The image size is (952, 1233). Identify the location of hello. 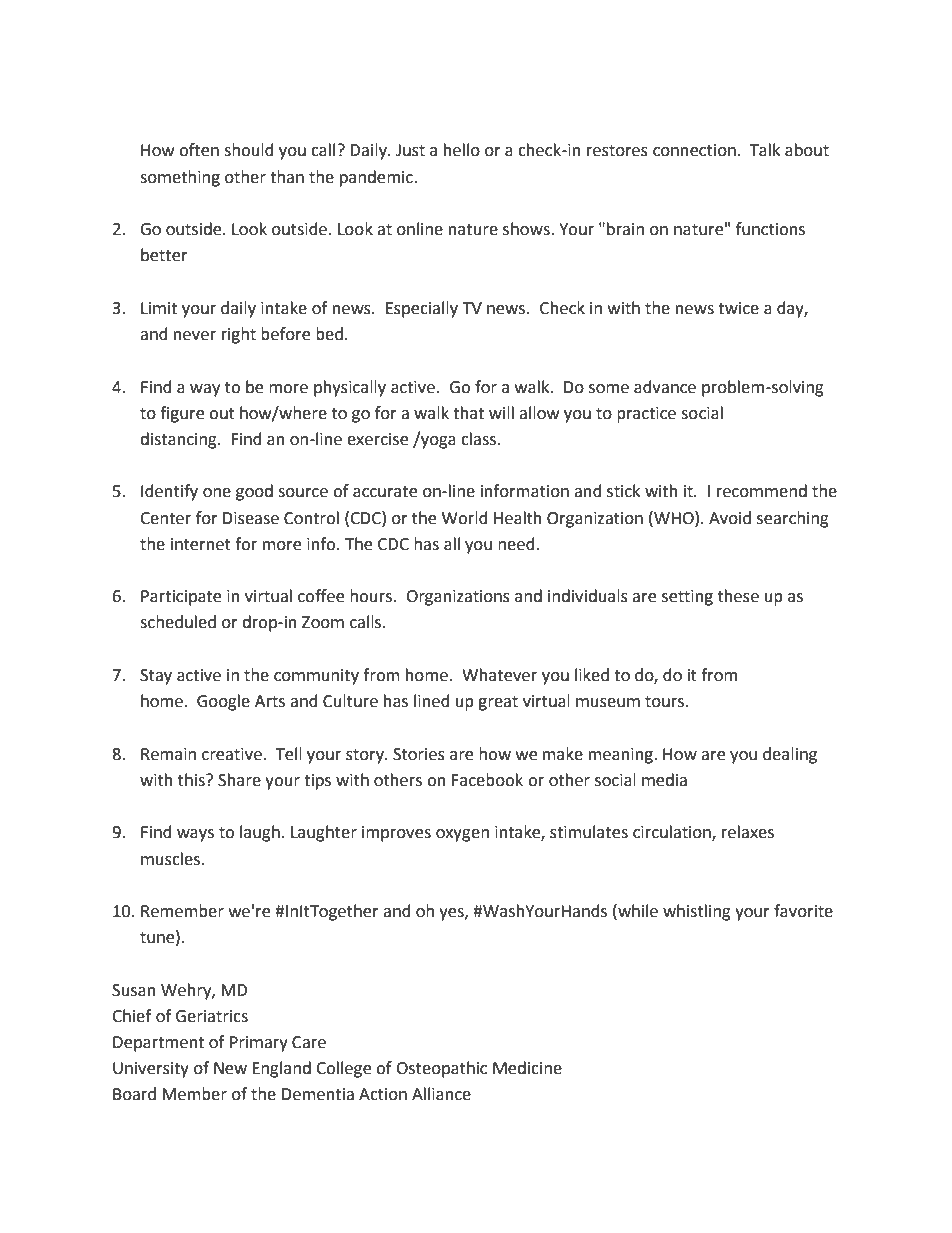
(462, 150).
